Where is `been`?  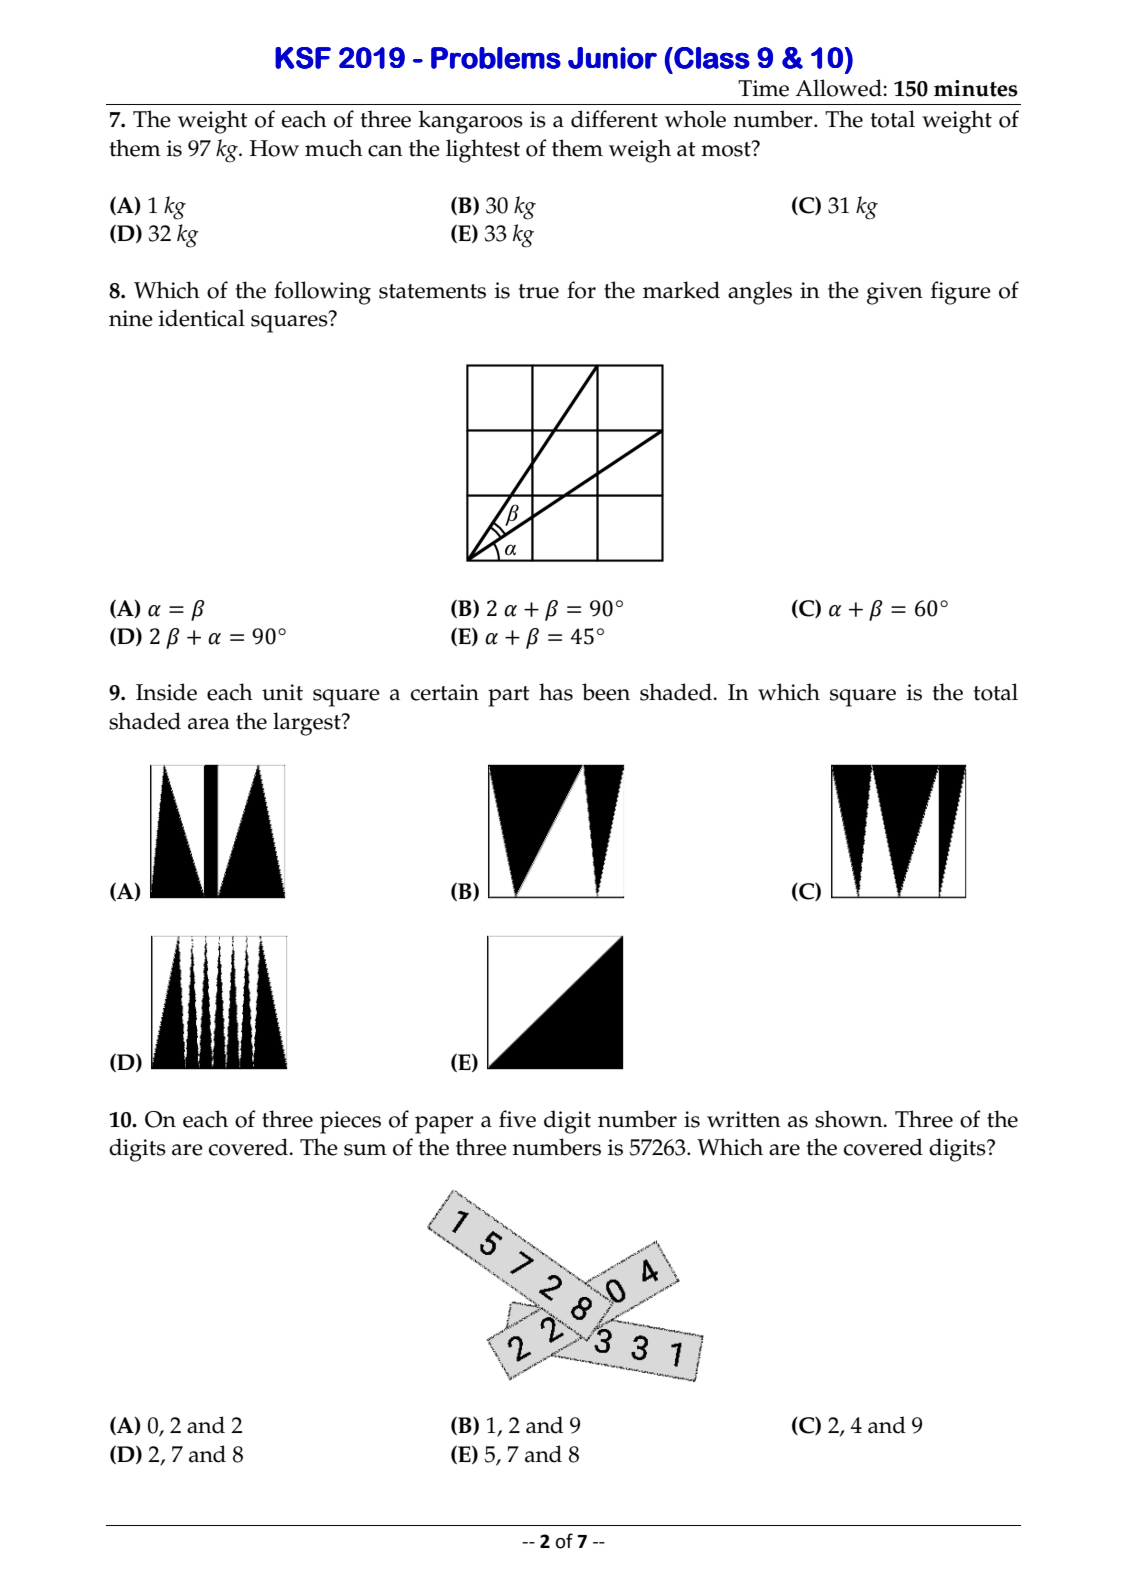
been is located at coordinates (606, 692).
